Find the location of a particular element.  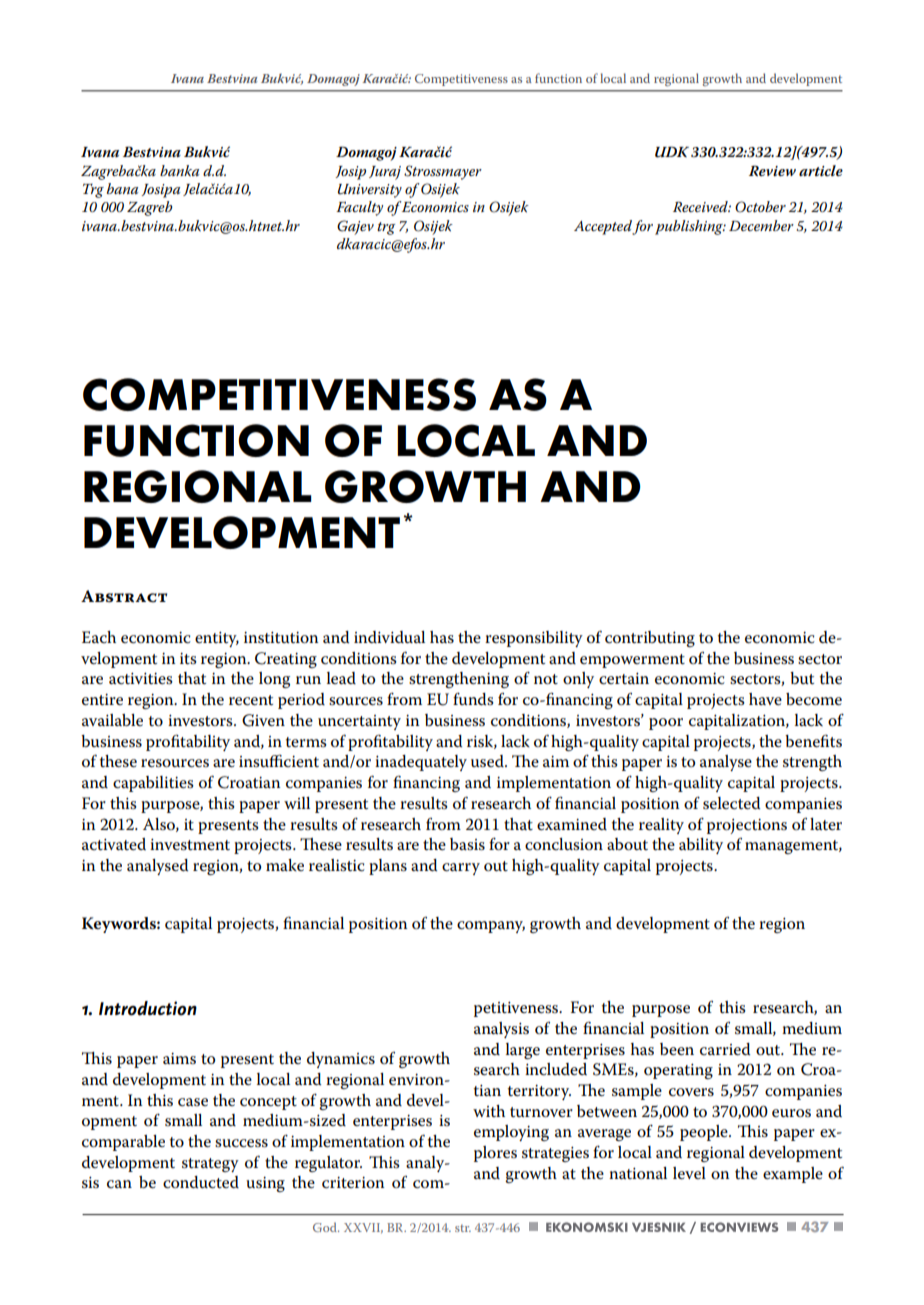

activated is located at coordinates (114, 844).
